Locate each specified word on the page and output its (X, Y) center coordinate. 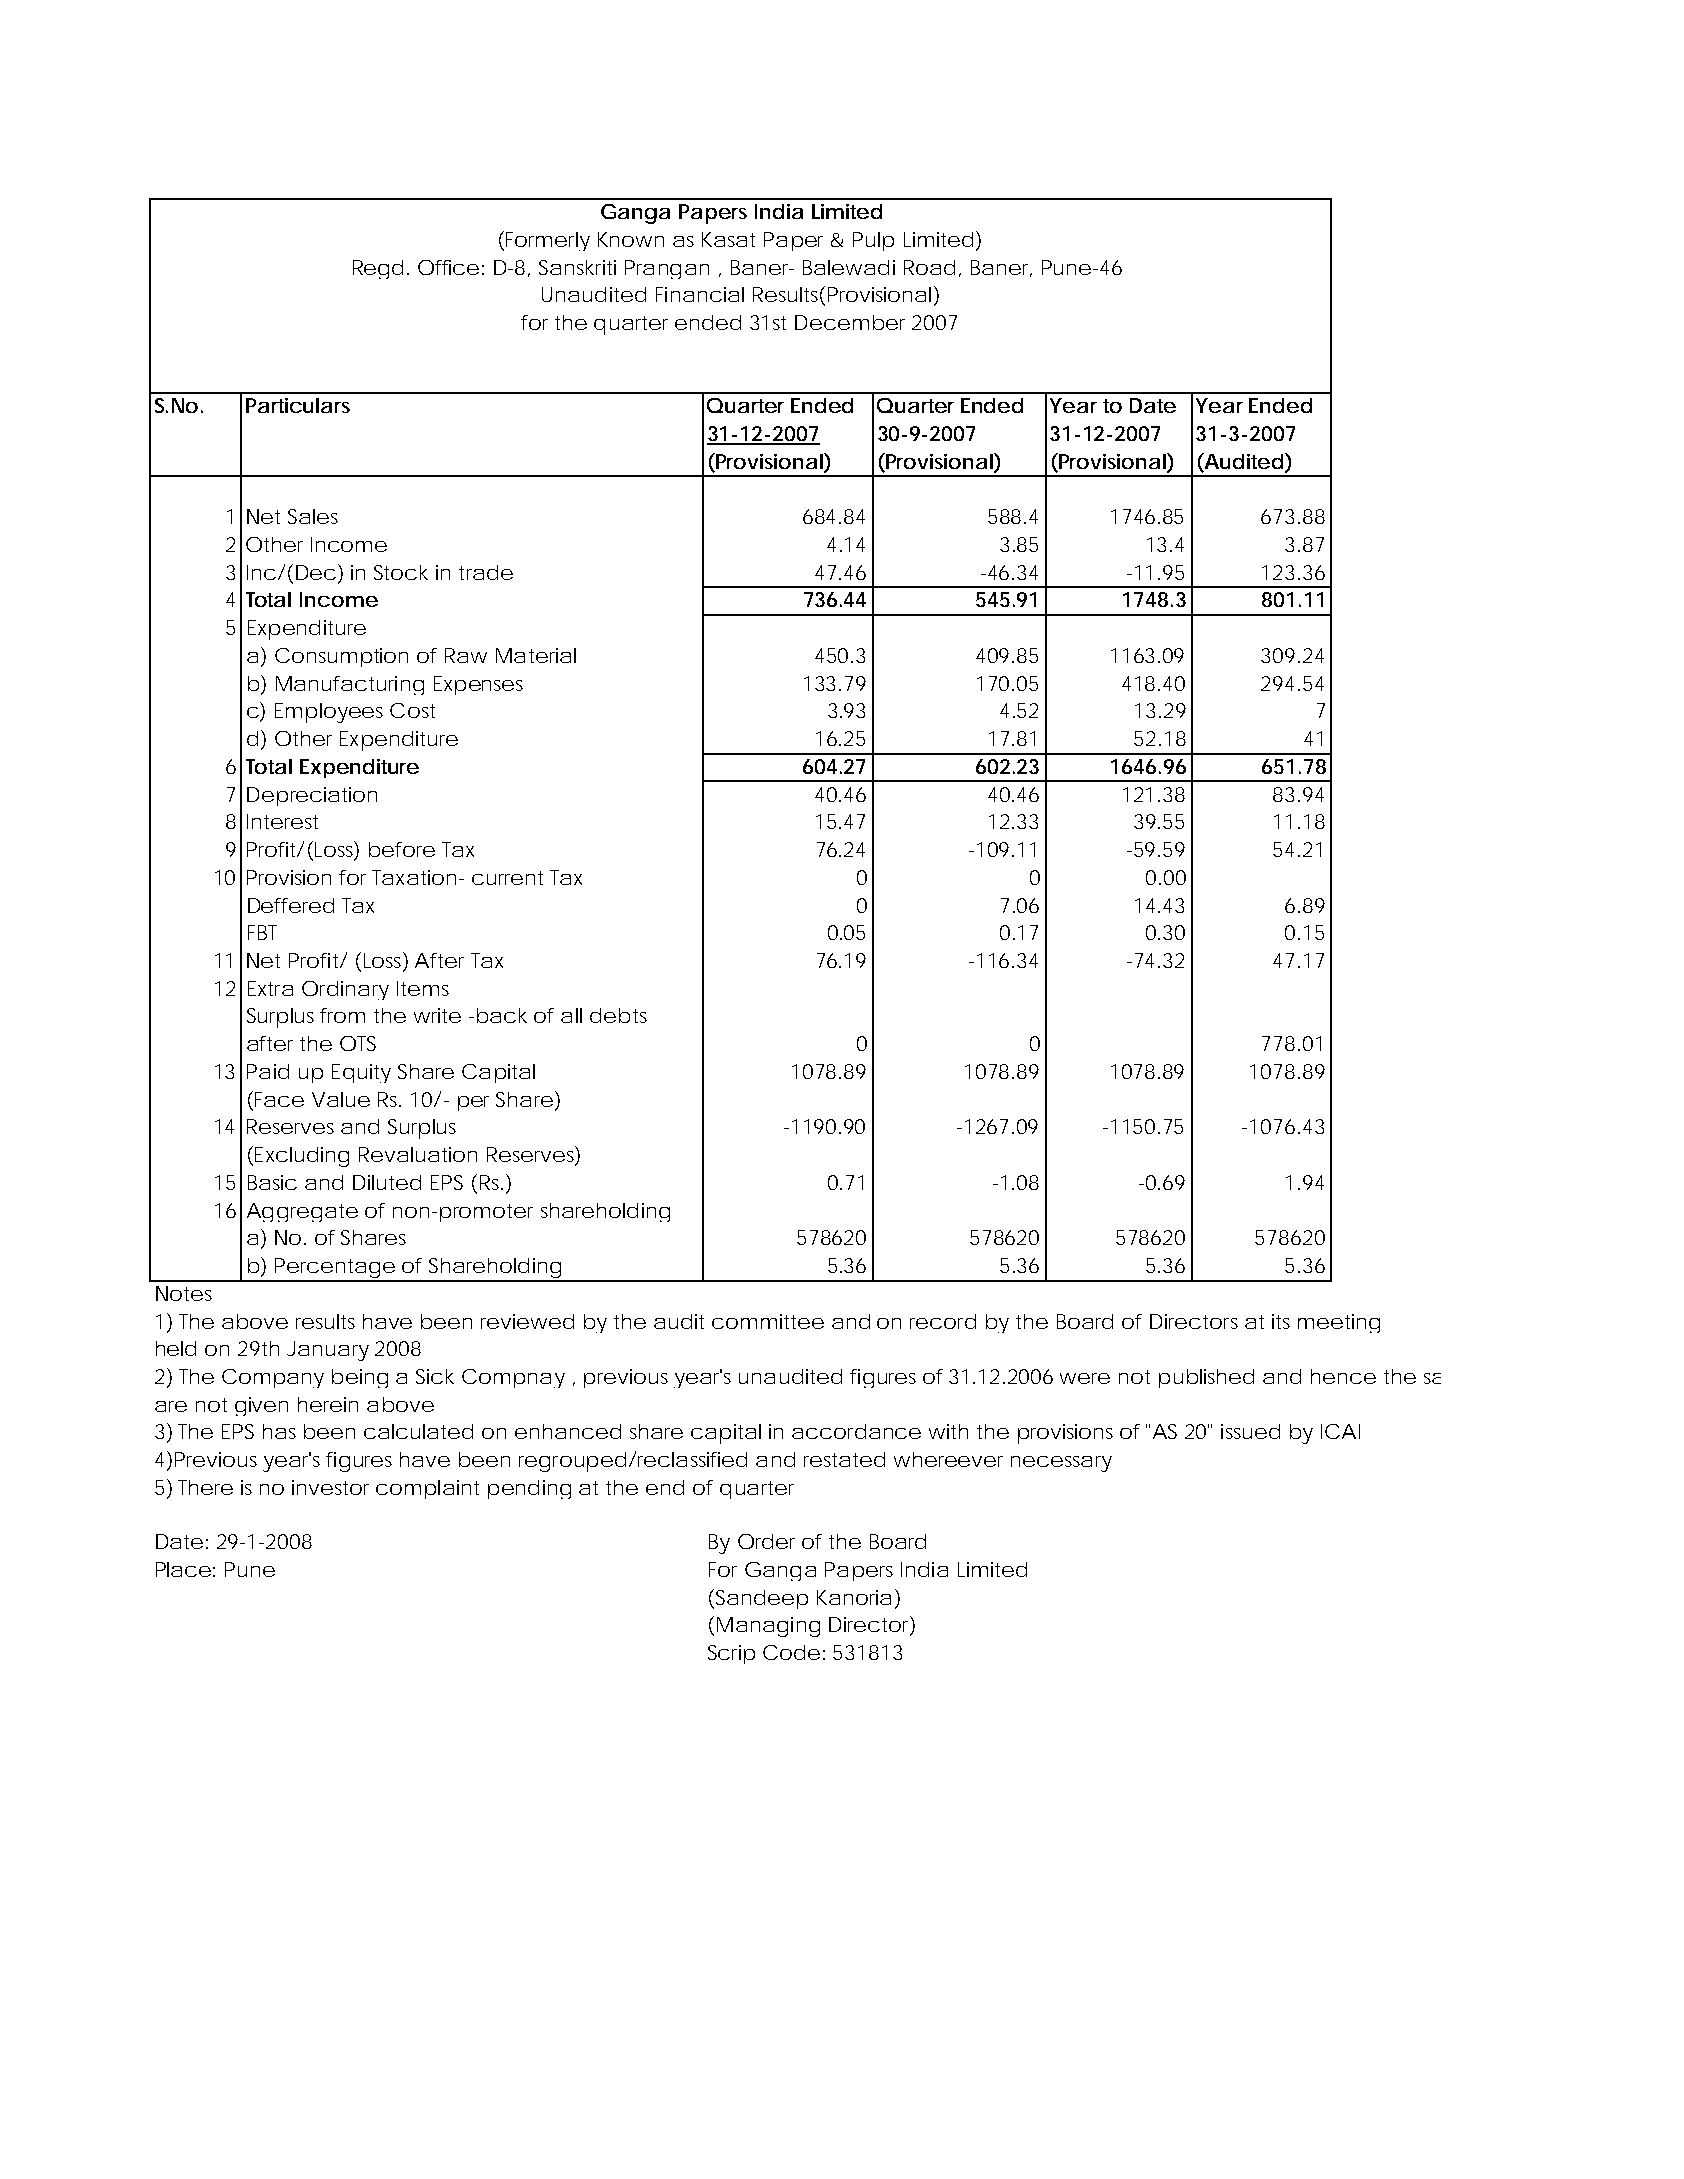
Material (536, 655)
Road (929, 267)
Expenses (478, 685)
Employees (329, 713)
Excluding (302, 1157)
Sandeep (762, 1599)
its (1281, 1321)
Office (448, 267)
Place (183, 1569)
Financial (700, 294)
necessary (1061, 1464)
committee (768, 1321)
